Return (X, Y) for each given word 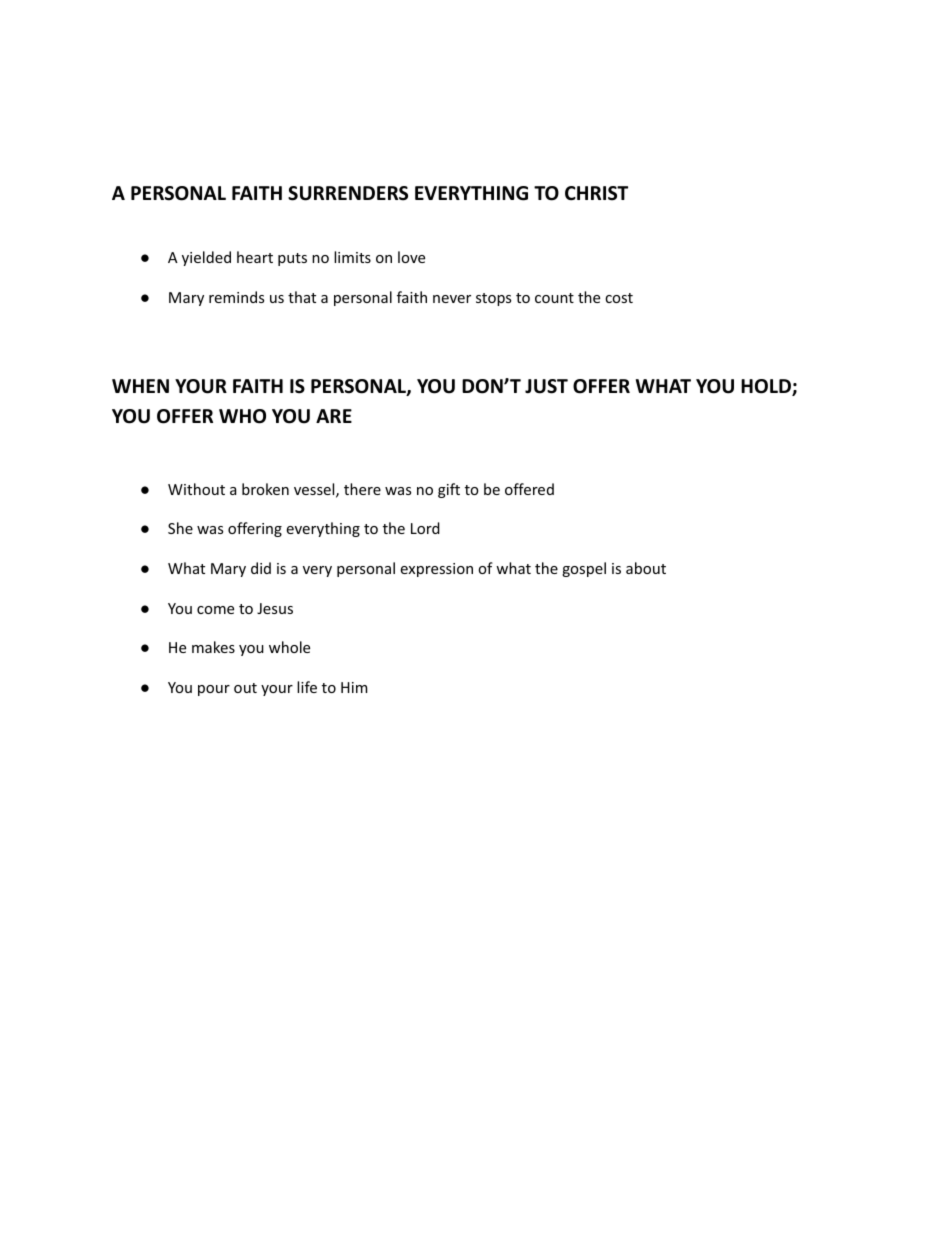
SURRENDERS (348, 193)
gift (449, 490)
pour (214, 690)
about (646, 568)
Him (354, 687)
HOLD (767, 387)
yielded (206, 258)
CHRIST (596, 193)
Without (196, 489)
